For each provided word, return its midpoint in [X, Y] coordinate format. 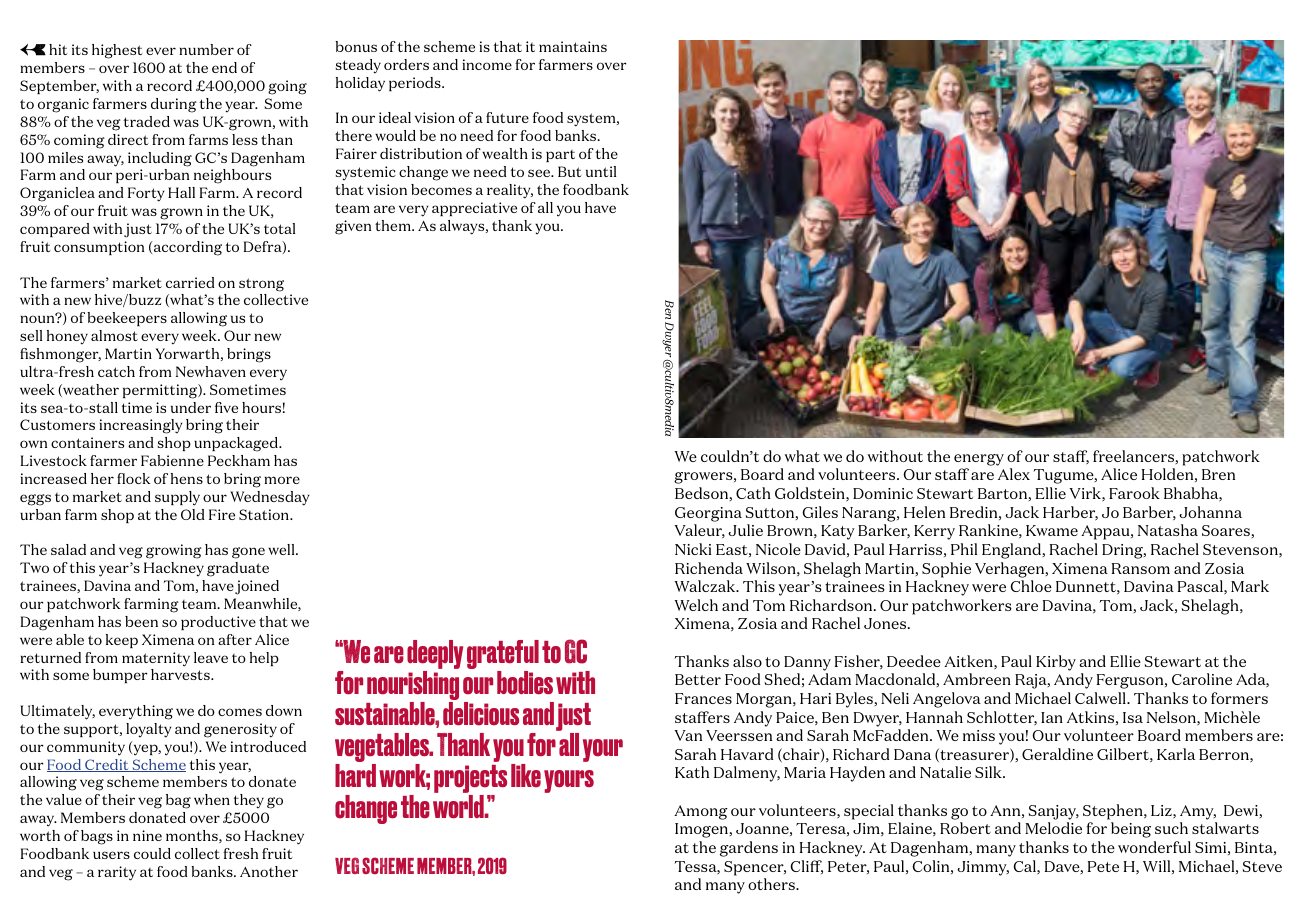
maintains [573, 46]
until [601, 171]
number [206, 49]
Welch [696, 605]
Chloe [1031, 586]
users [111, 855]
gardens [749, 849]
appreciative [474, 209]
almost [114, 335]
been [141, 621]
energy [979, 460]
